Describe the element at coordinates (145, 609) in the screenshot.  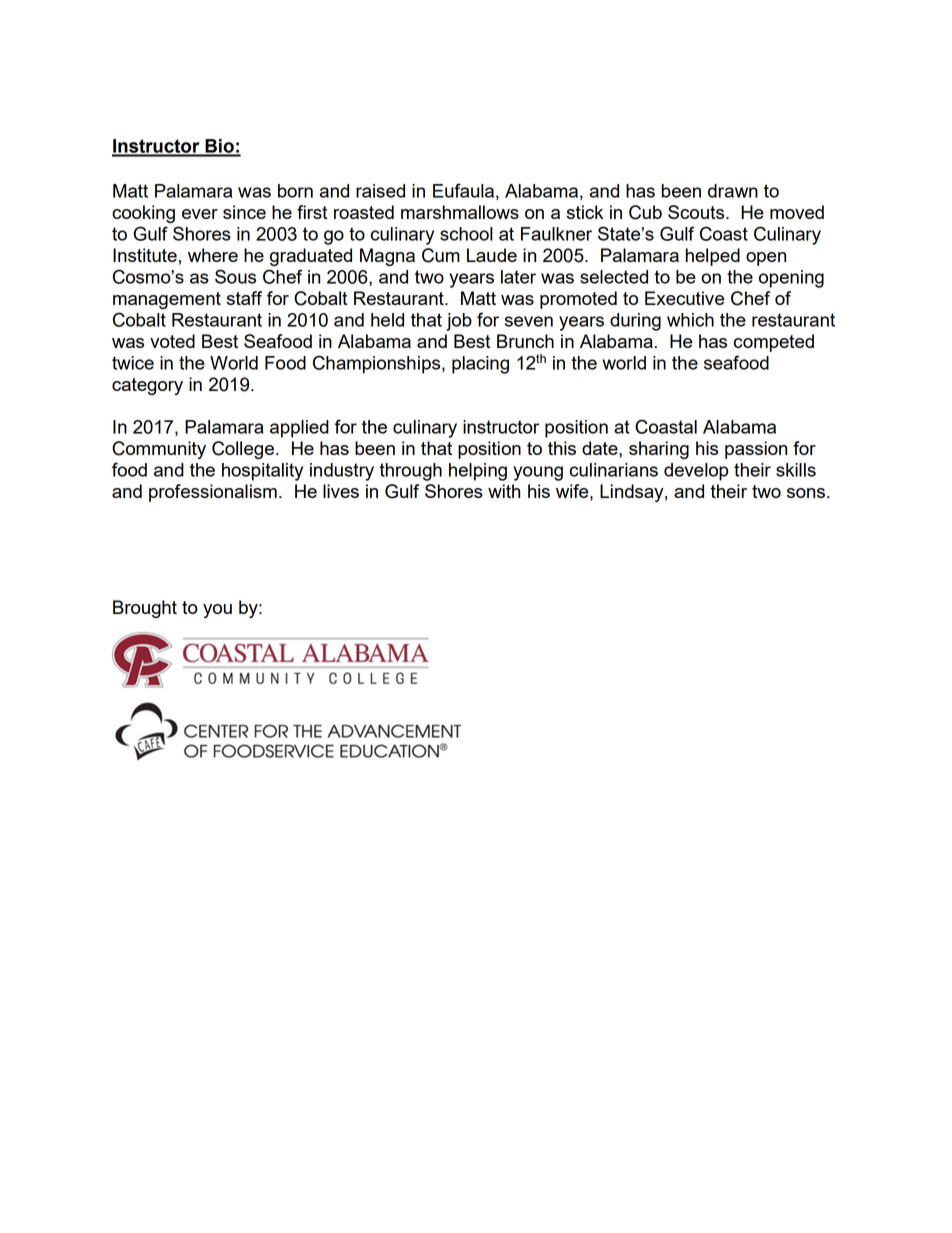
I see `Brought` at that location.
